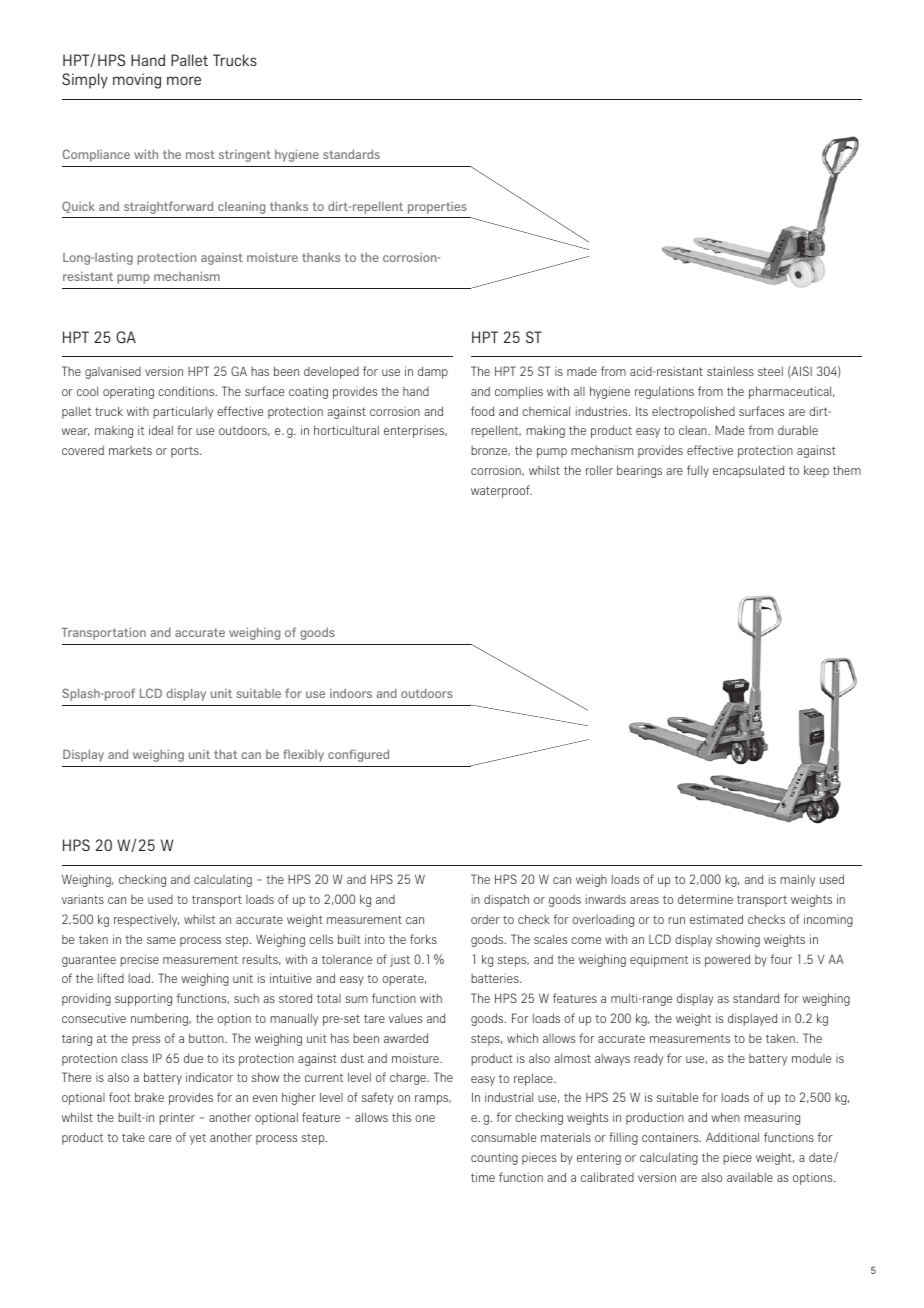  What do you see at coordinates (494, 1158) in the screenshot?
I see `counting` at bounding box center [494, 1158].
